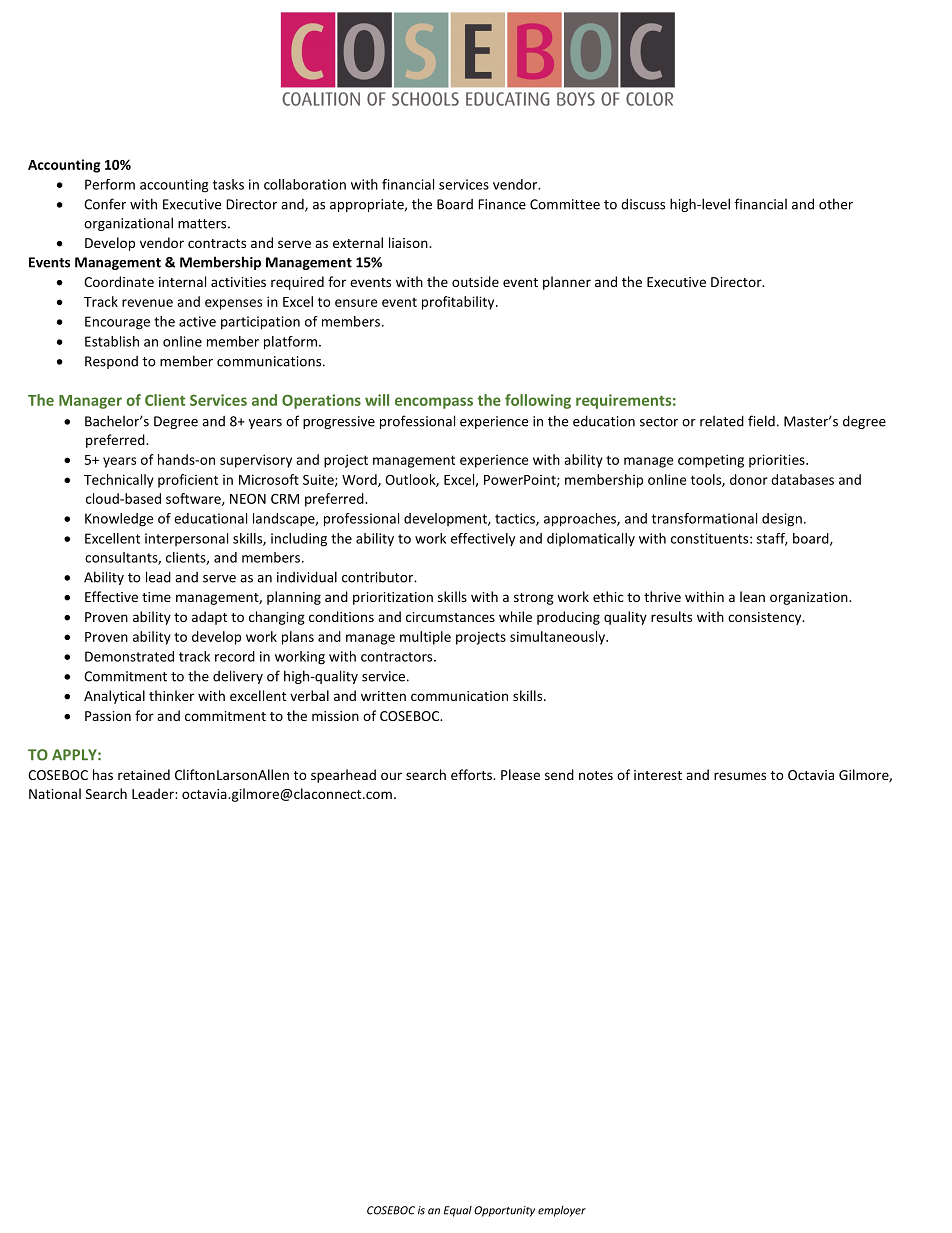 The image size is (952, 1233). I want to click on Confer, so click(105, 204).
